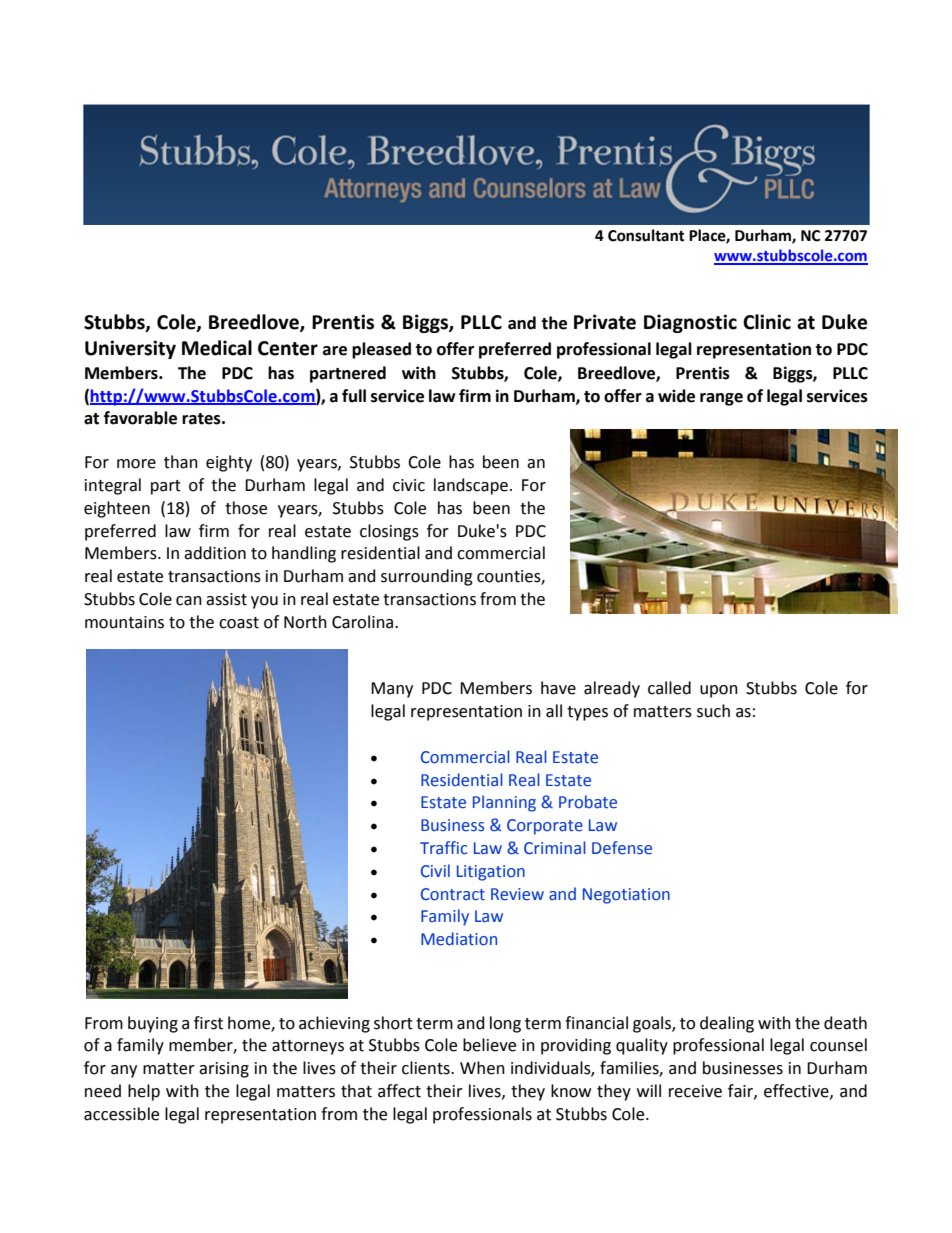 The image size is (952, 1233). Describe the element at coordinates (605, 322) in the screenshot. I see `Private` at that location.
